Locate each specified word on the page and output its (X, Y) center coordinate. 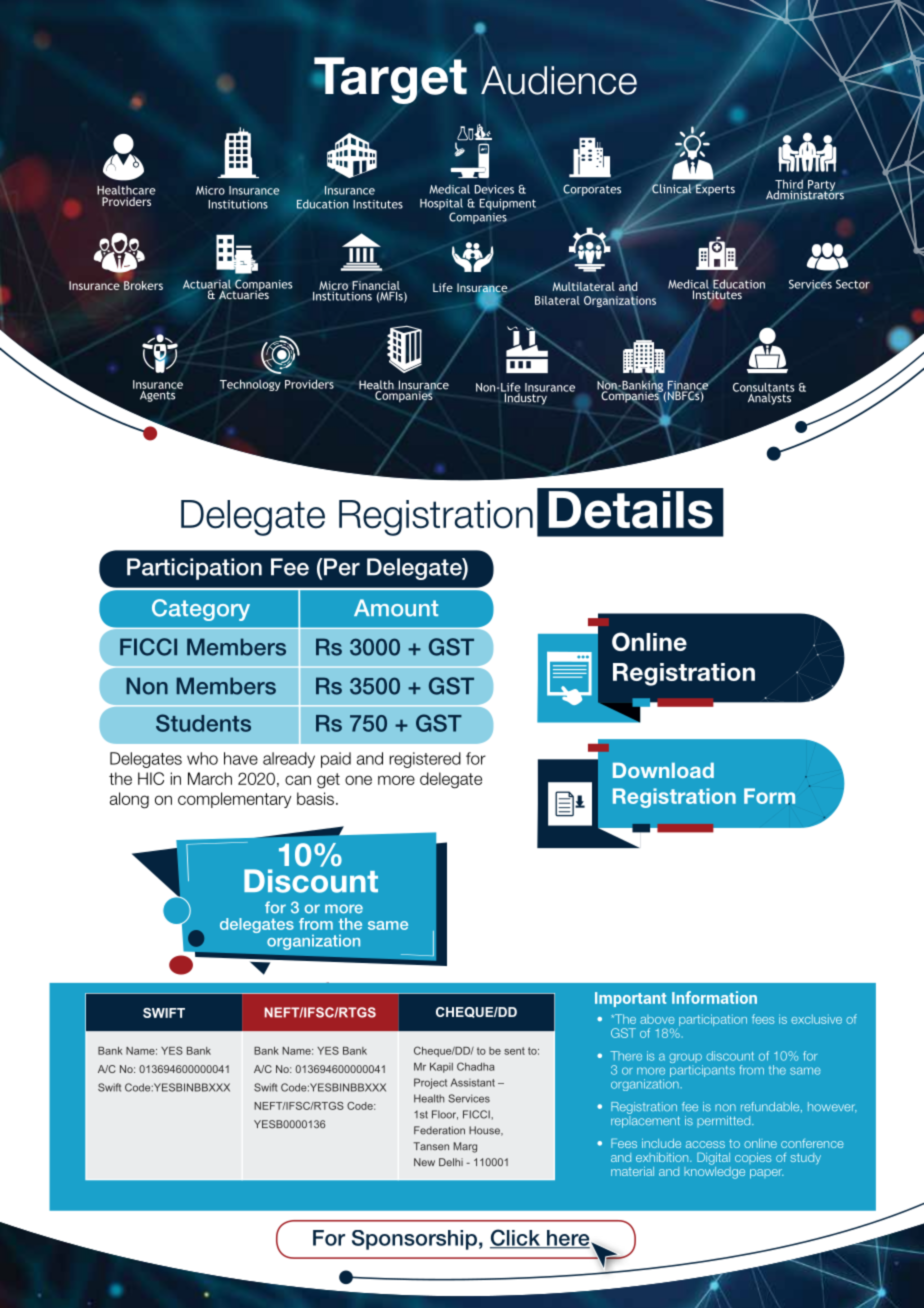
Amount (396, 608)
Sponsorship (414, 1240)
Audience (559, 80)
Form (769, 796)
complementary (234, 800)
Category (201, 610)
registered (425, 760)
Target (390, 80)
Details (631, 510)
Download (663, 770)
